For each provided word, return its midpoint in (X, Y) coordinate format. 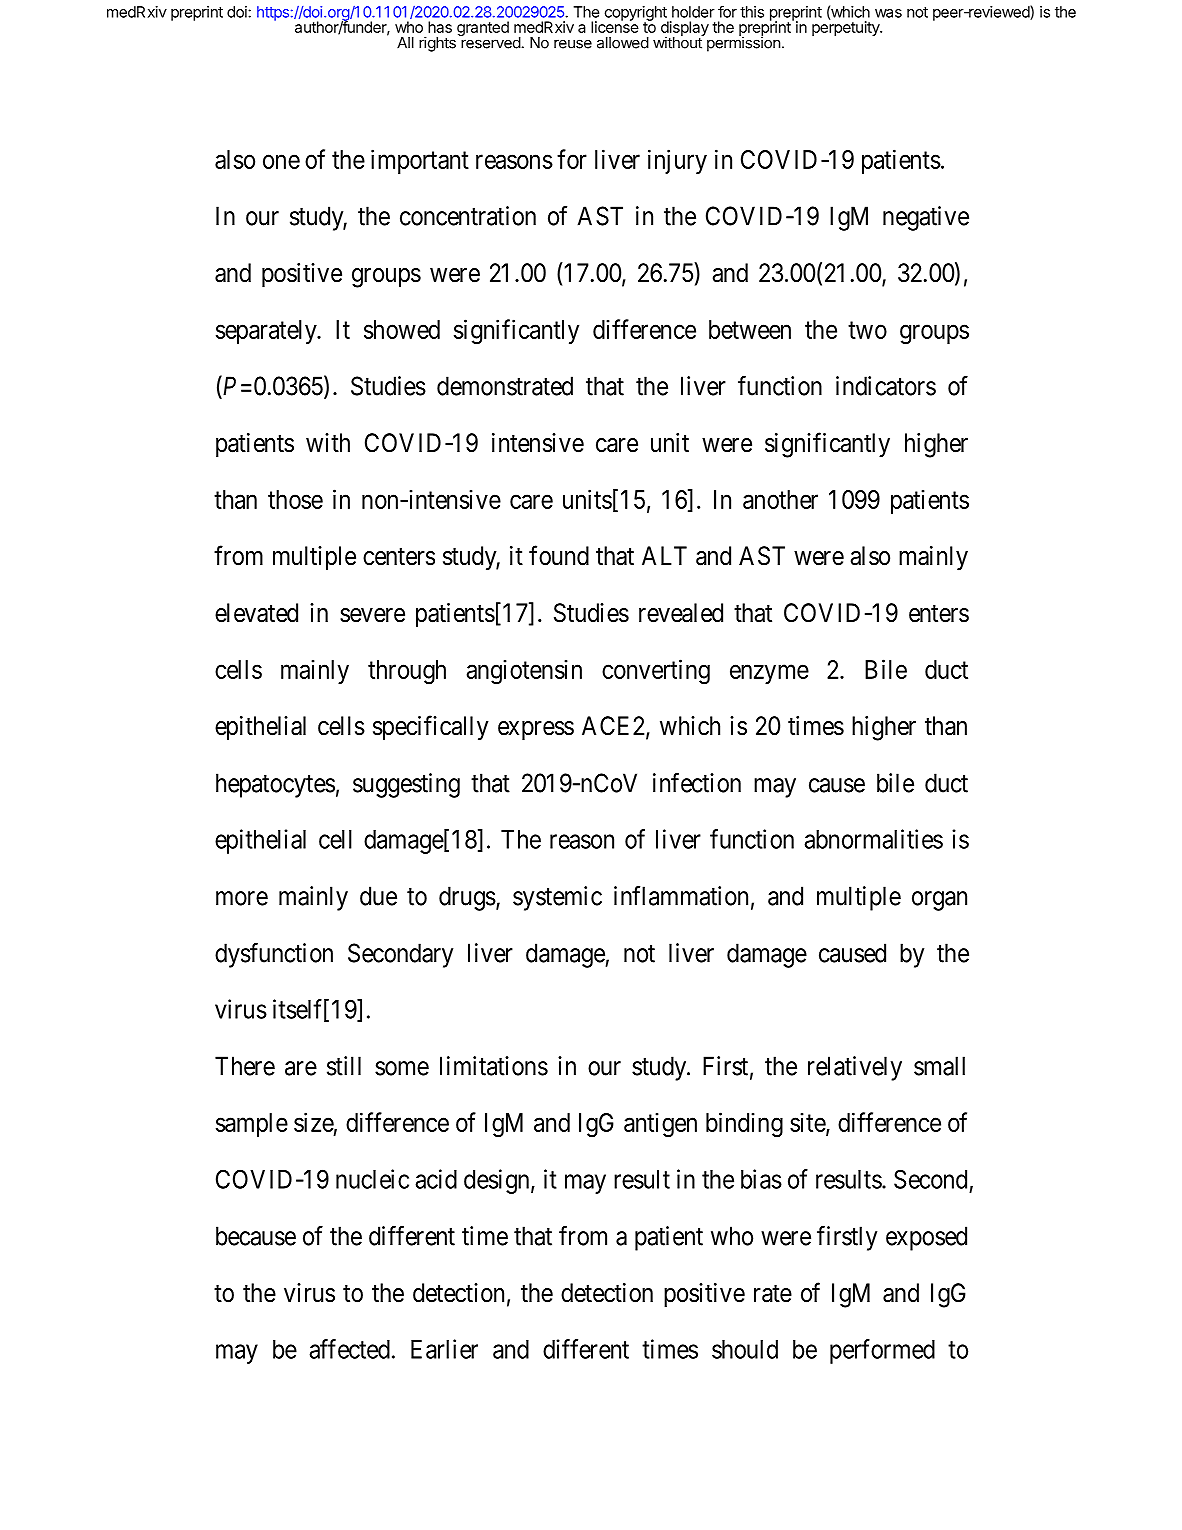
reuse (573, 44)
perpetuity (846, 27)
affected (349, 1349)
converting (656, 672)
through (407, 672)
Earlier (444, 1349)
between (750, 329)
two (867, 330)
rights (437, 44)
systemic (557, 898)
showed (402, 329)
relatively (855, 1068)
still (344, 1066)
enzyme (769, 674)
